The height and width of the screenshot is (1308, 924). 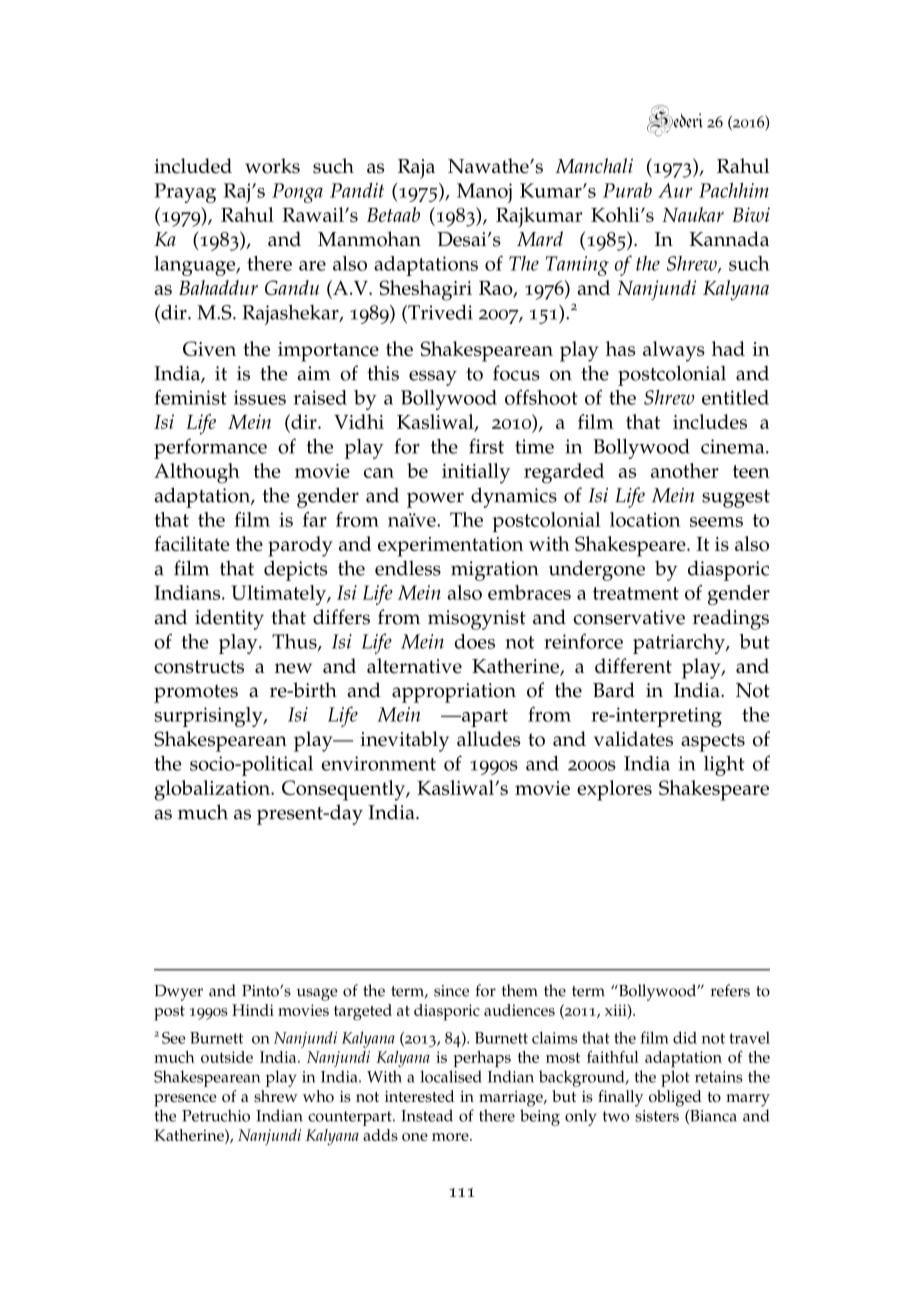 I want to click on aspects, so click(x=713, y=742).
